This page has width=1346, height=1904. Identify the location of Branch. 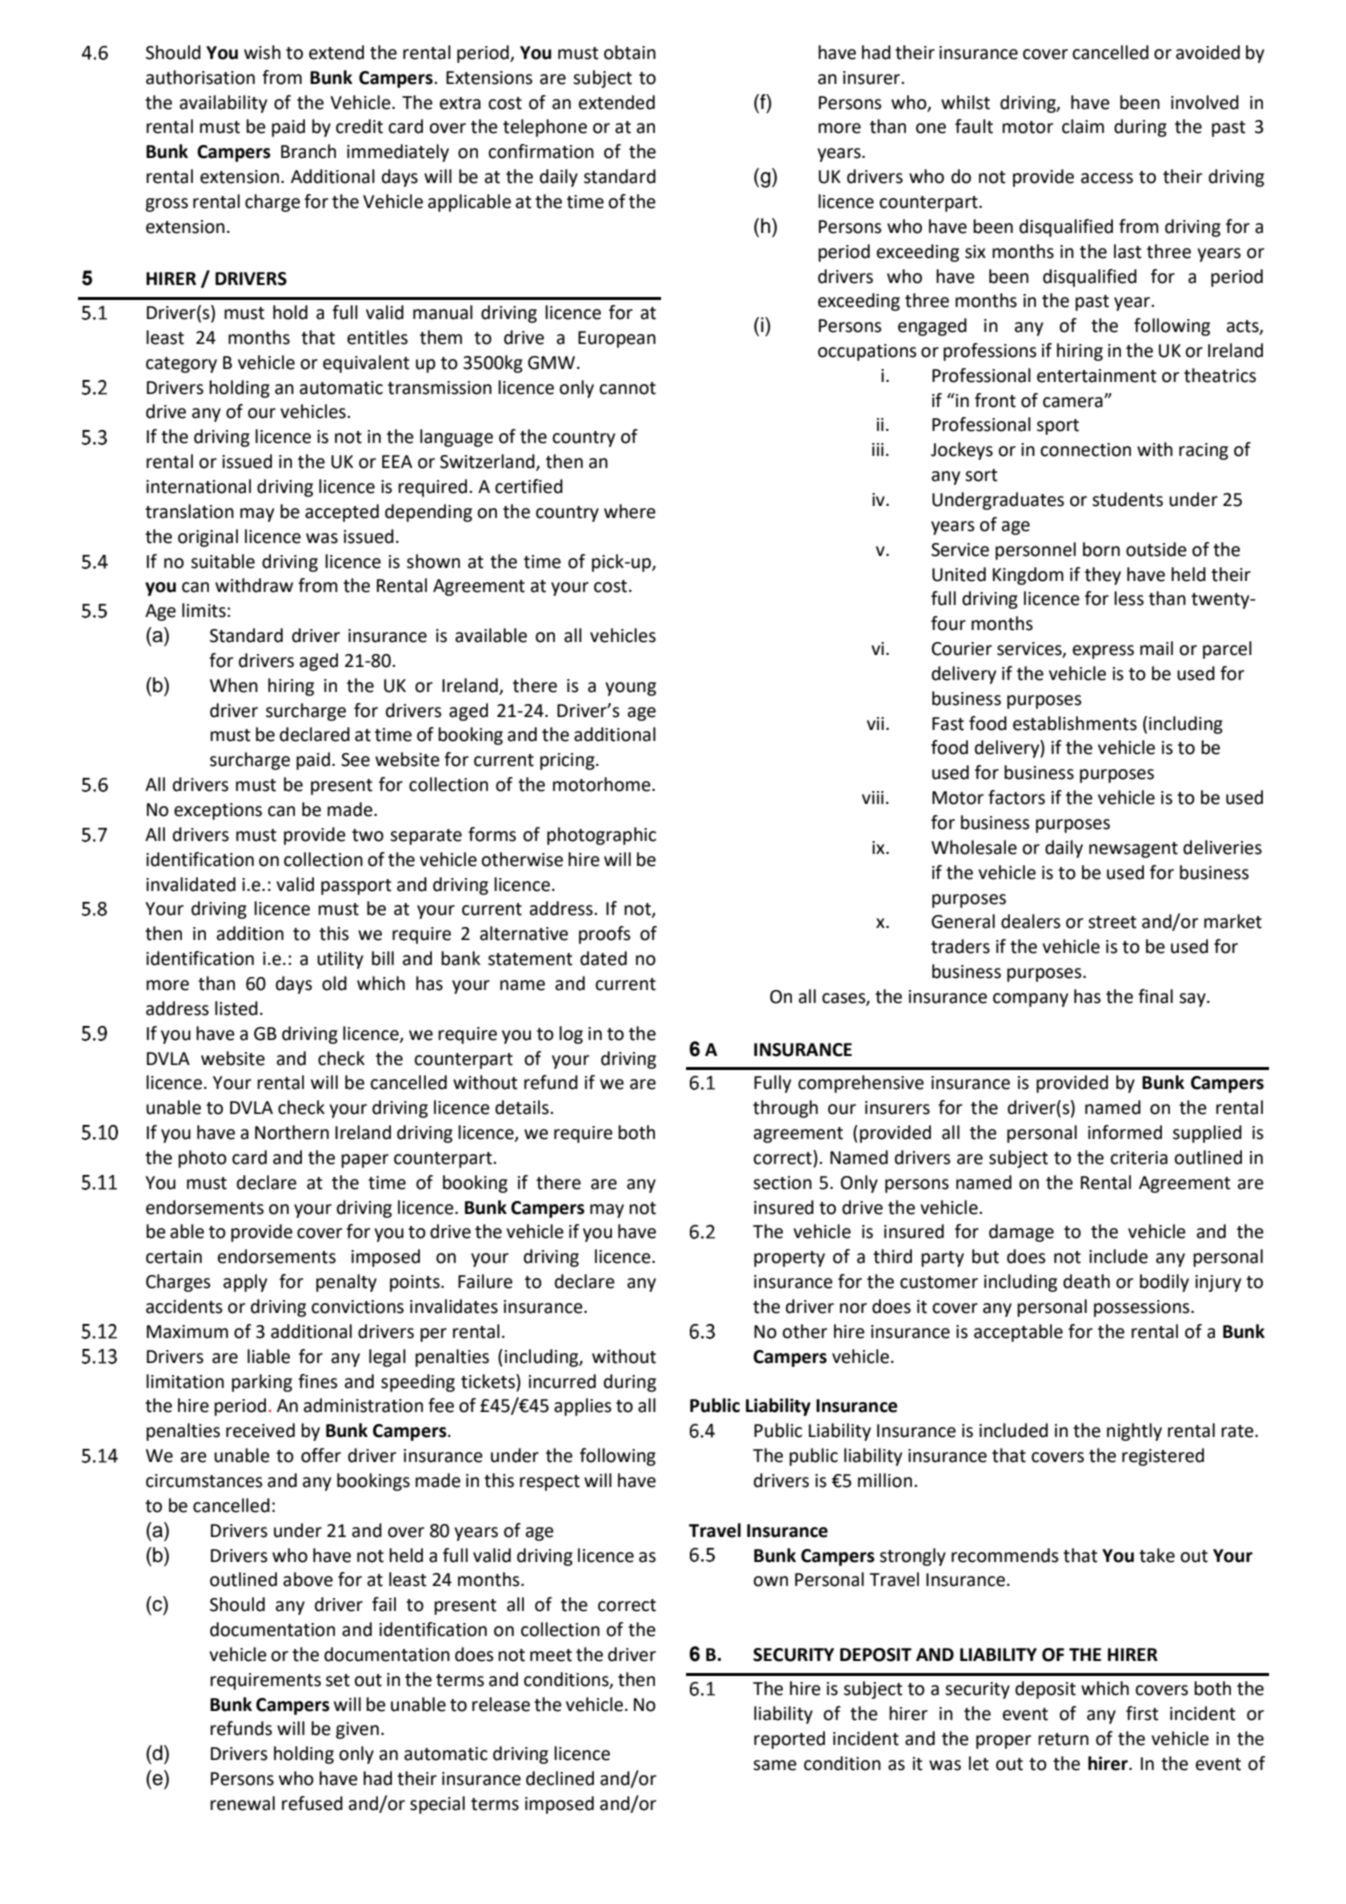
(308, 151).
